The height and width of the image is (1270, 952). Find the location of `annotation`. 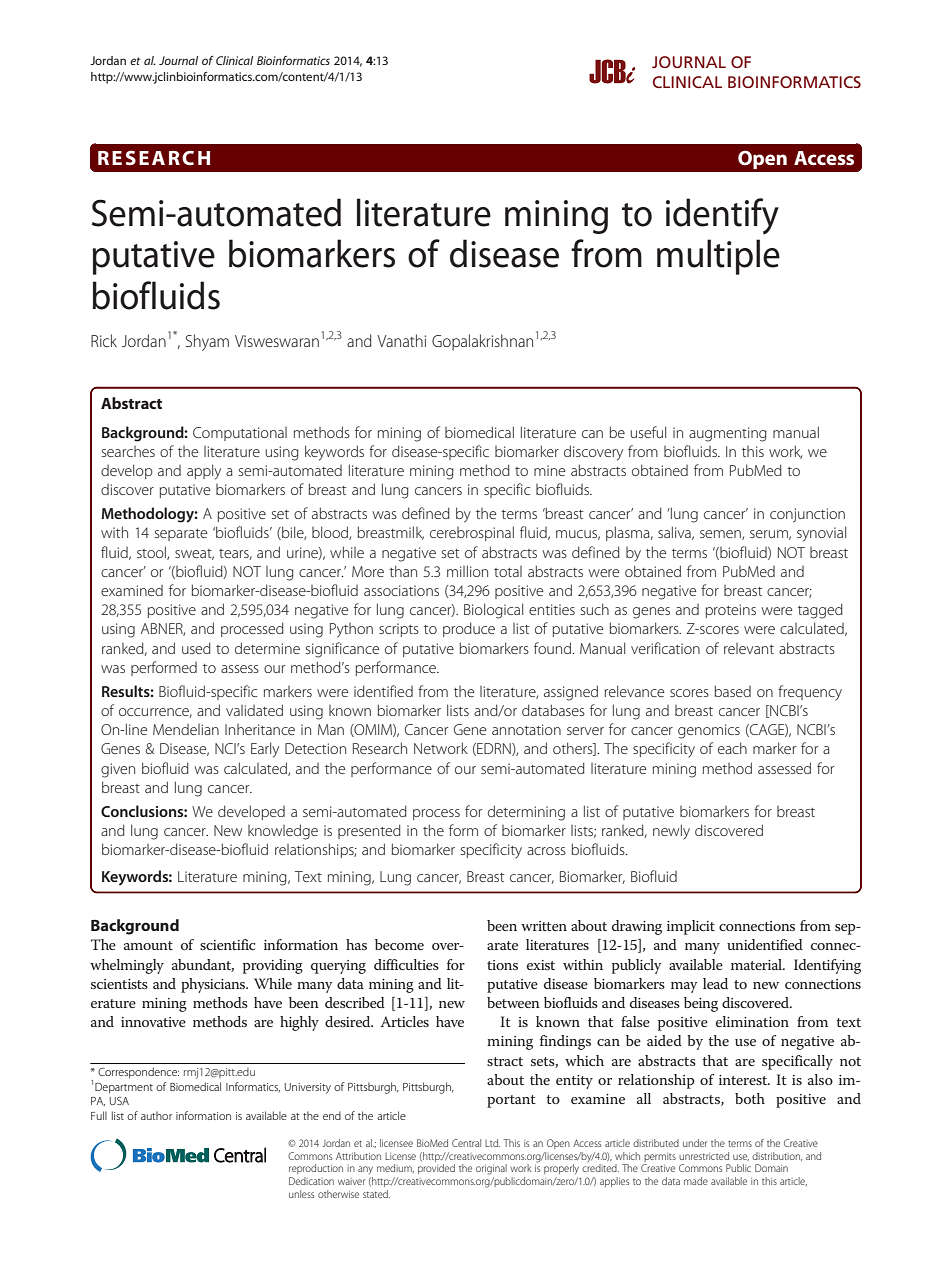

annotation is located at coordinates (526, 729).
